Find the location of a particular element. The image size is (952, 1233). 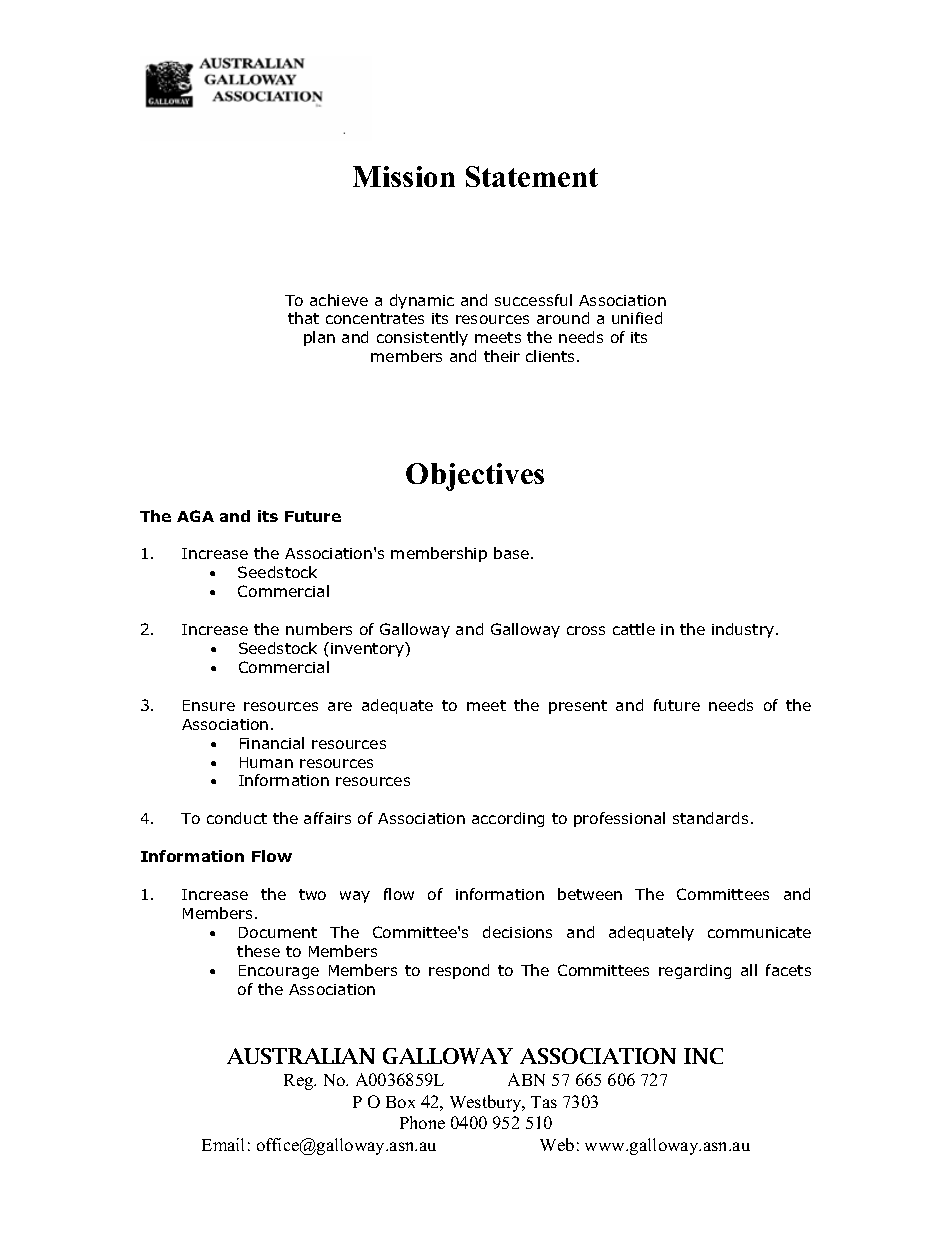

industry is located at coordinates (744, 630).
